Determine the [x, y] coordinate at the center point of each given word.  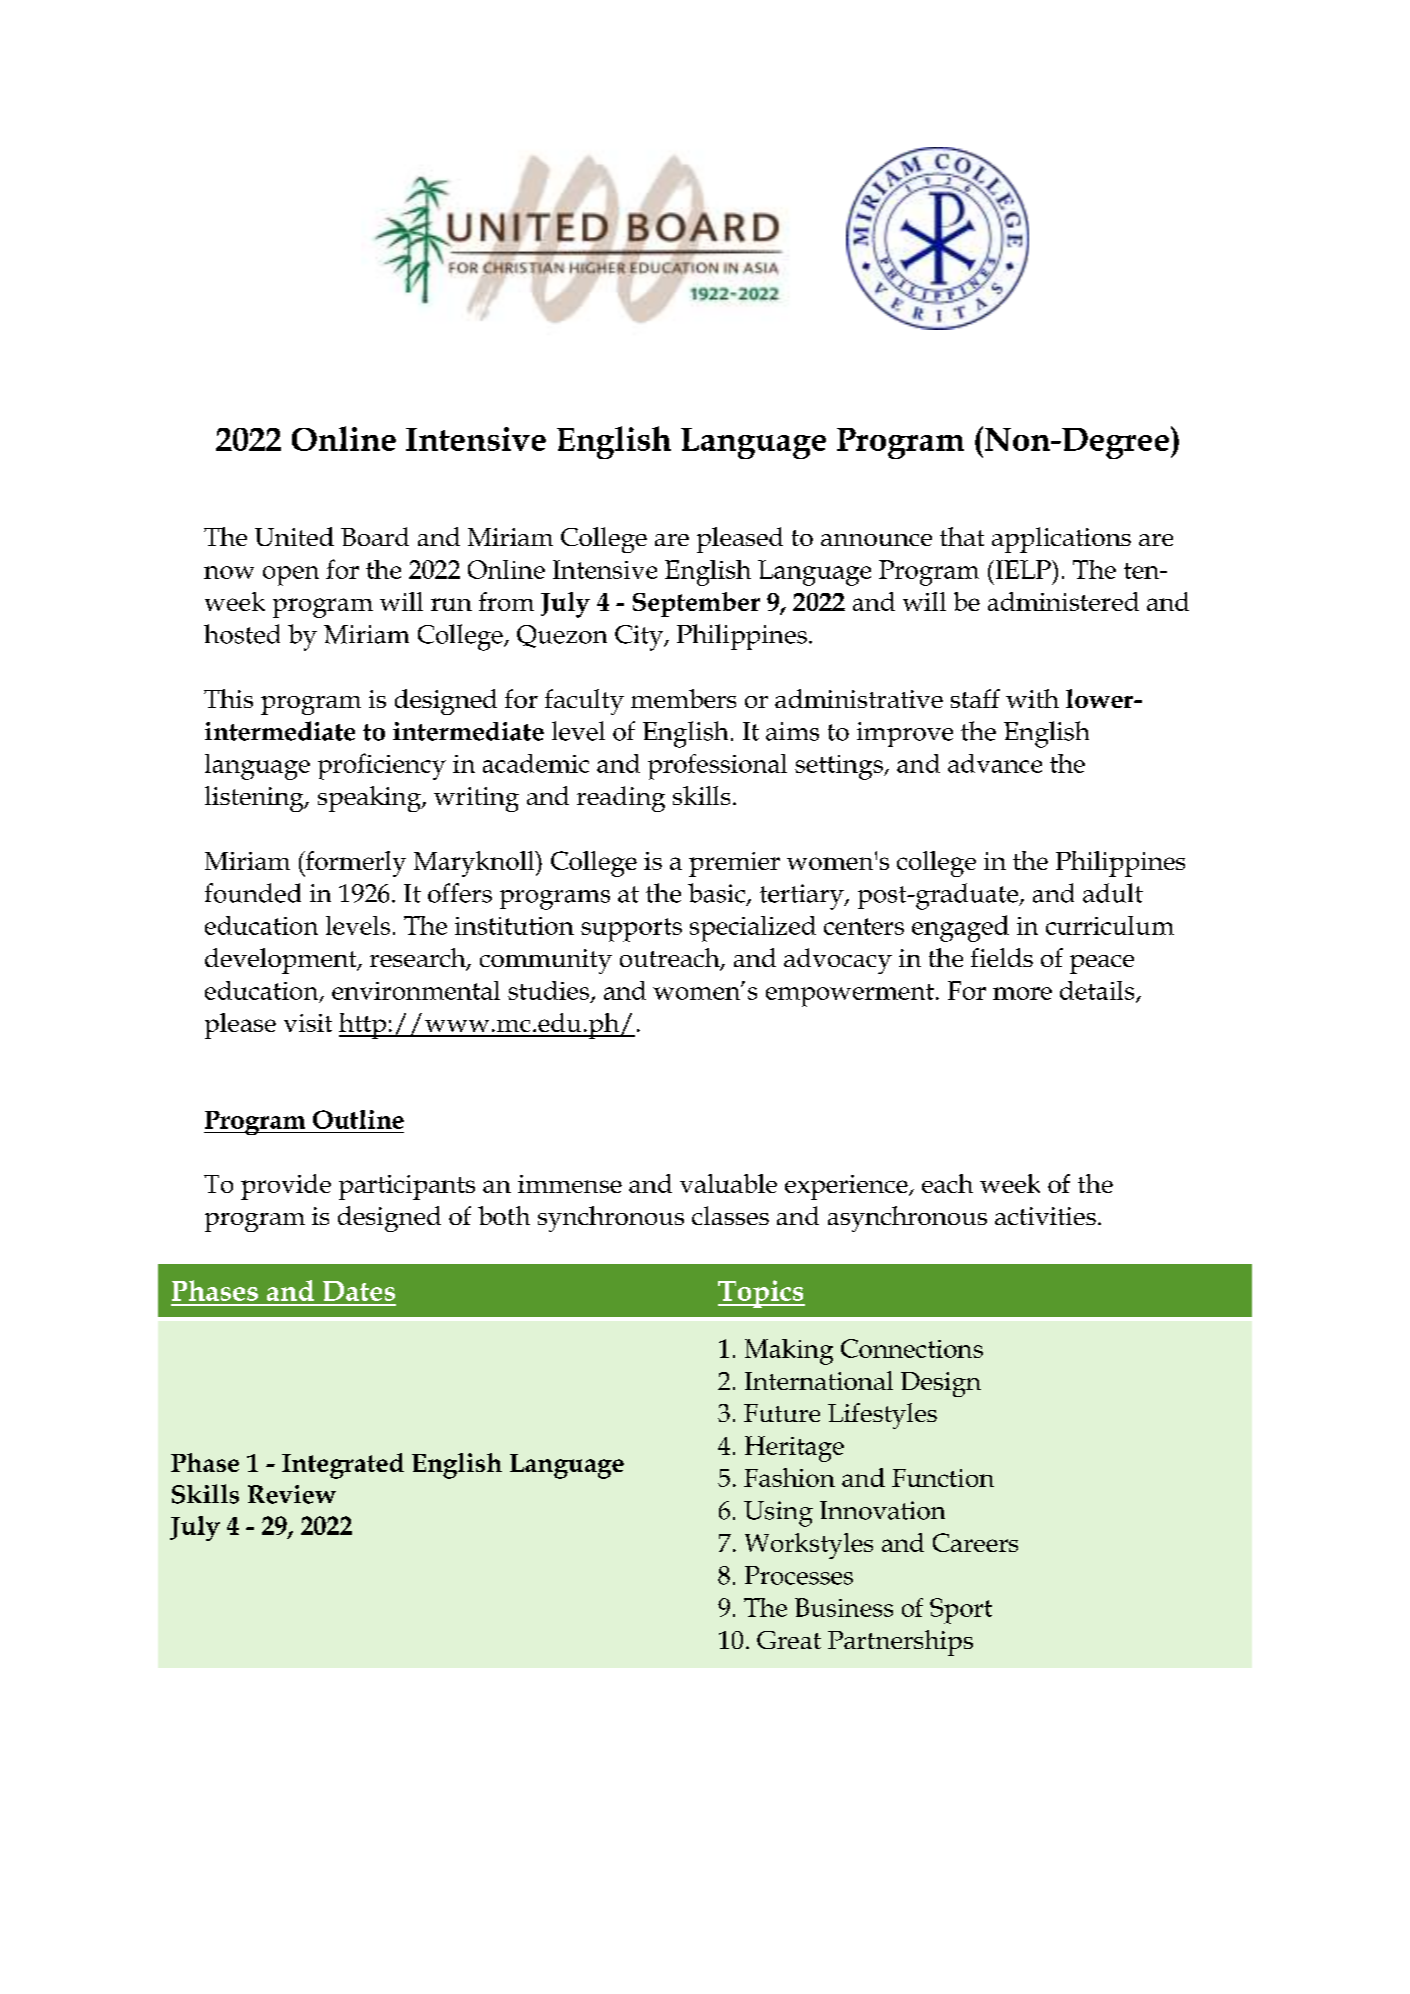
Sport [961, 1611]
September [696, 604]
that [962, 536]
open [291, 576]
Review [292, 1494]
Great [789, 1640]
